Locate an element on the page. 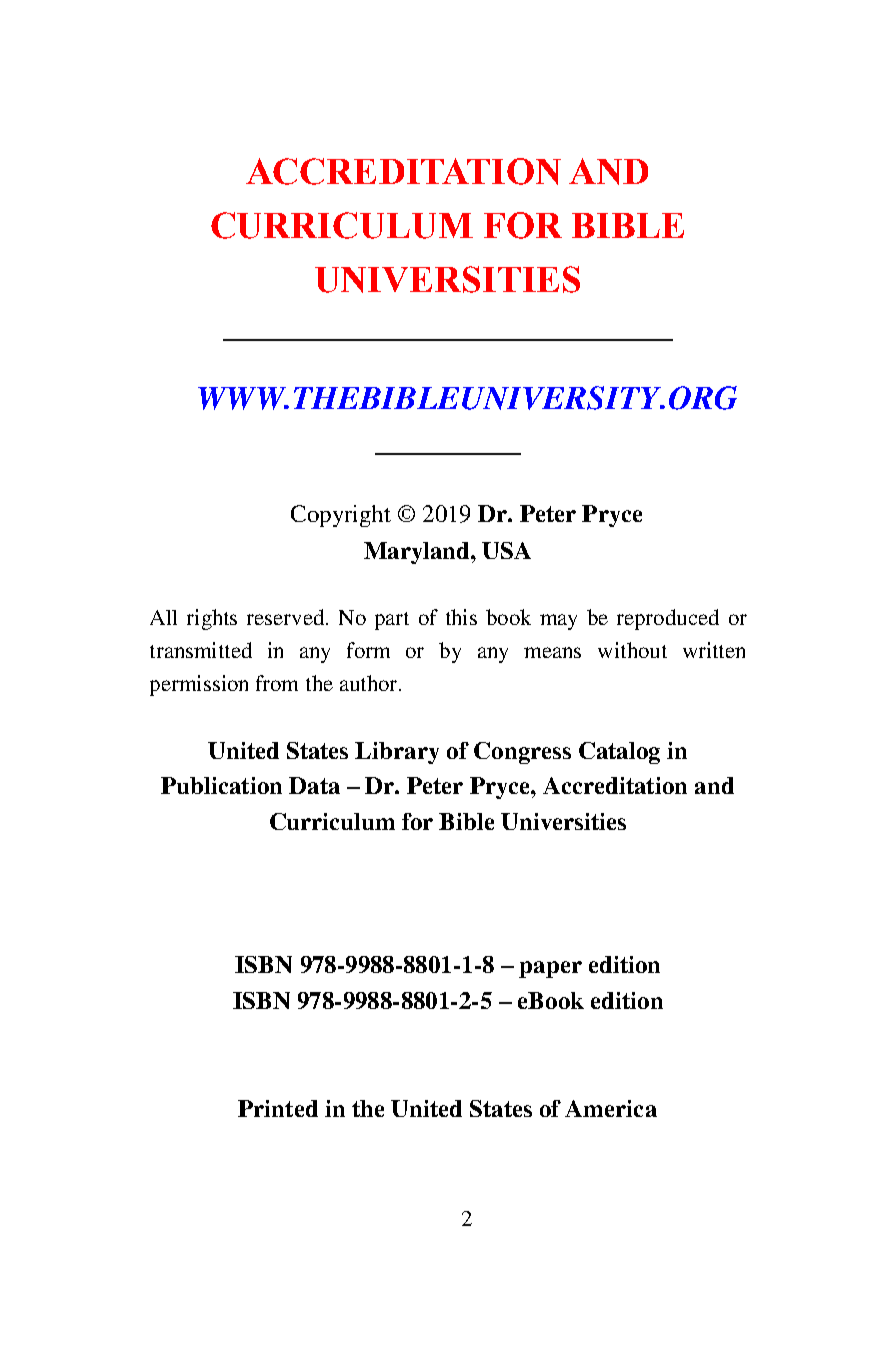  America is located at coordinates (611, 1108).
